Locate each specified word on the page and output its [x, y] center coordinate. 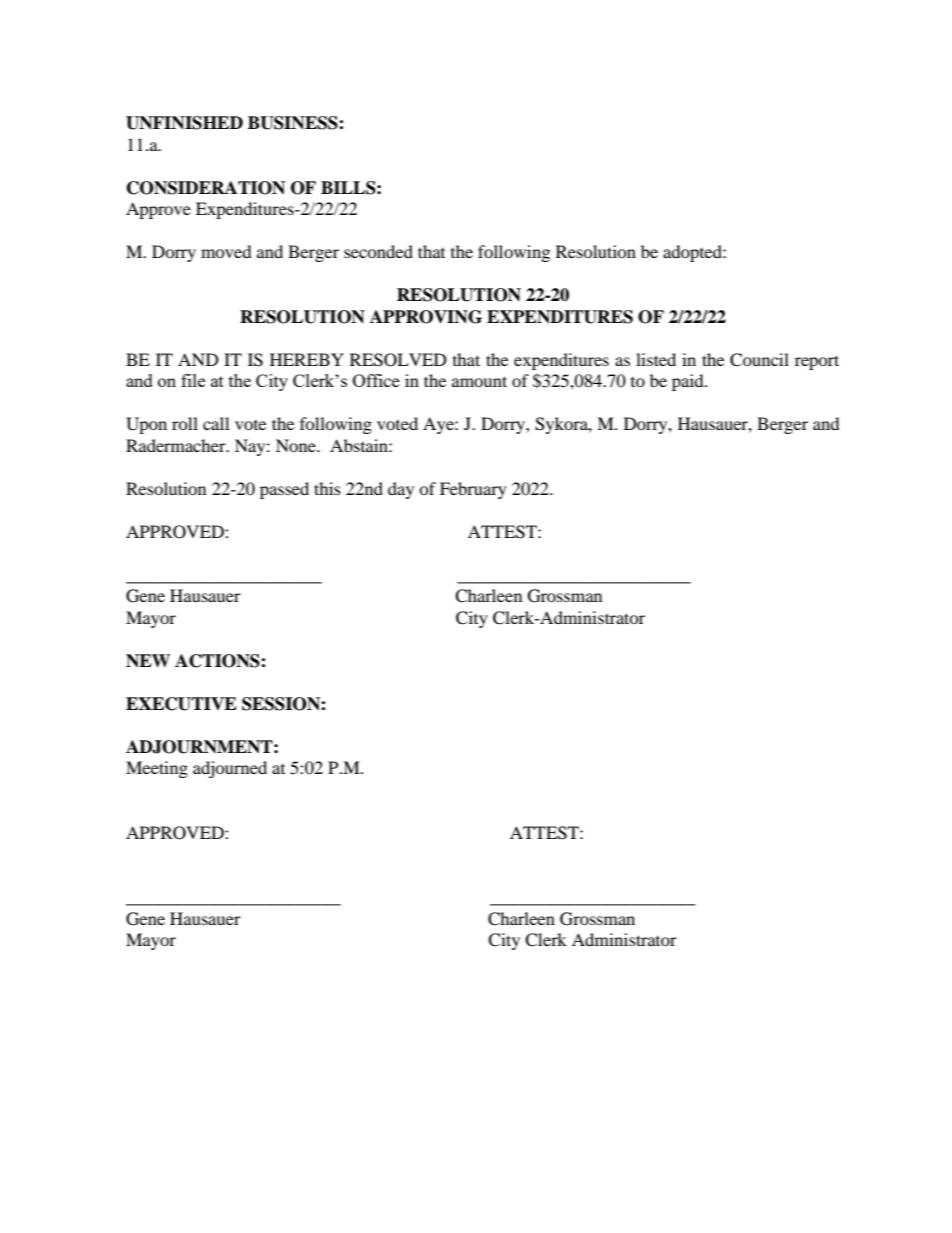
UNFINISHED [184, 123]
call [216, 423]
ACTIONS [218, 661]
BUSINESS [294, 123]
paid [689, 382]
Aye [439, 425]
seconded [378, 251]
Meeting [157, 769]
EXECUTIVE [181, 704]
